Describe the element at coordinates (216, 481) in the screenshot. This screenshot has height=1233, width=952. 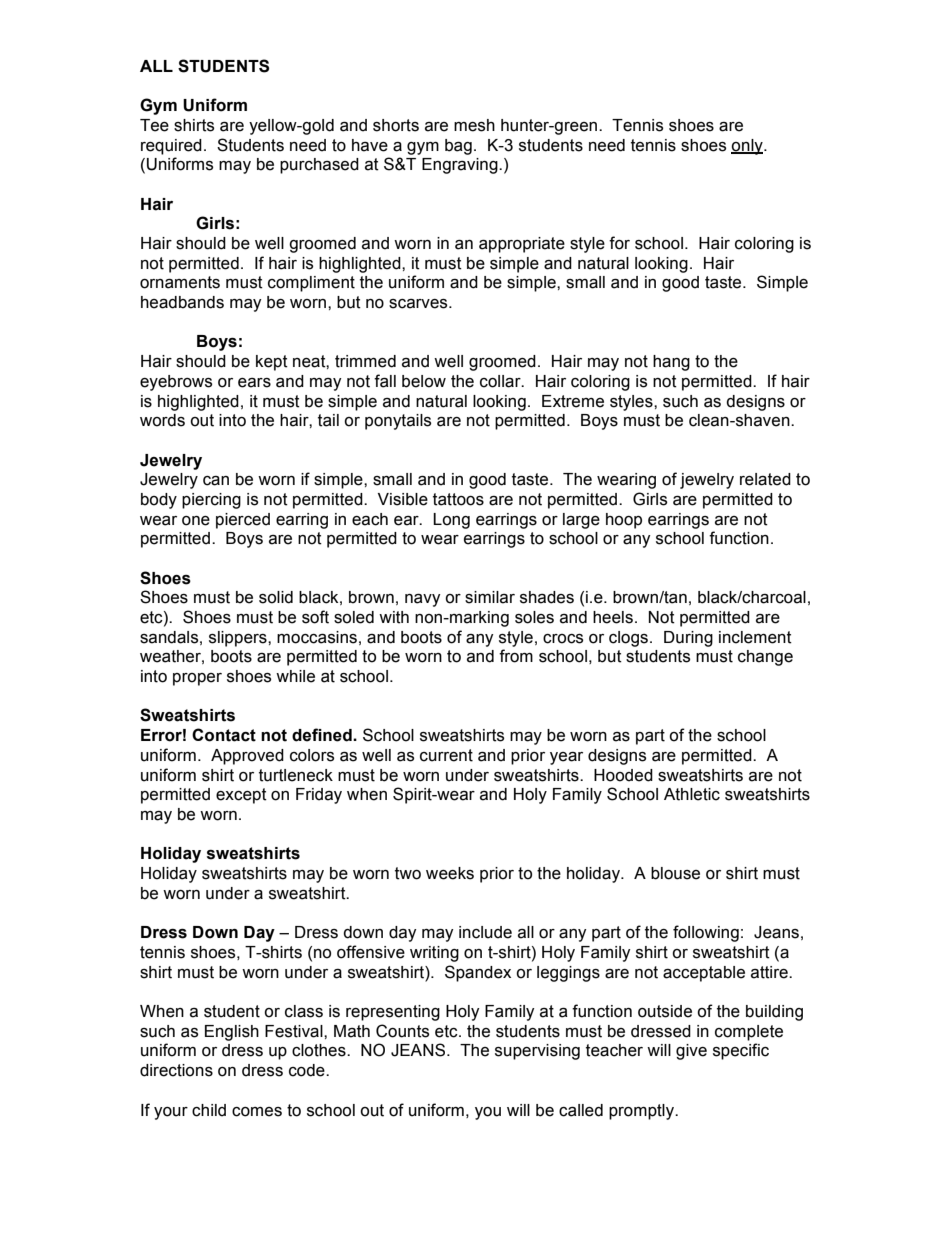
I see `can` at that location.
